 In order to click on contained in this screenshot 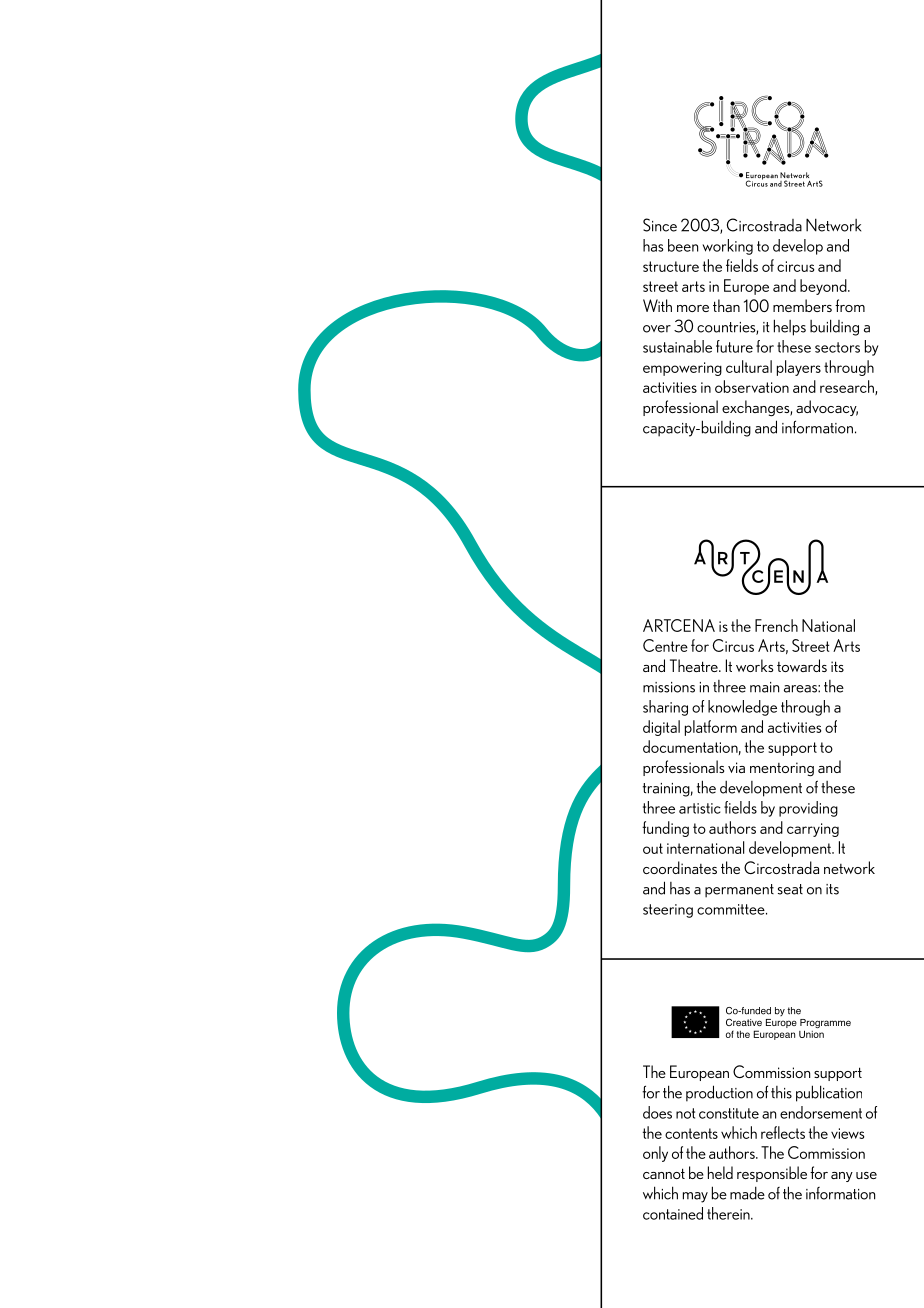, I will do `click(673, 1213)`.
